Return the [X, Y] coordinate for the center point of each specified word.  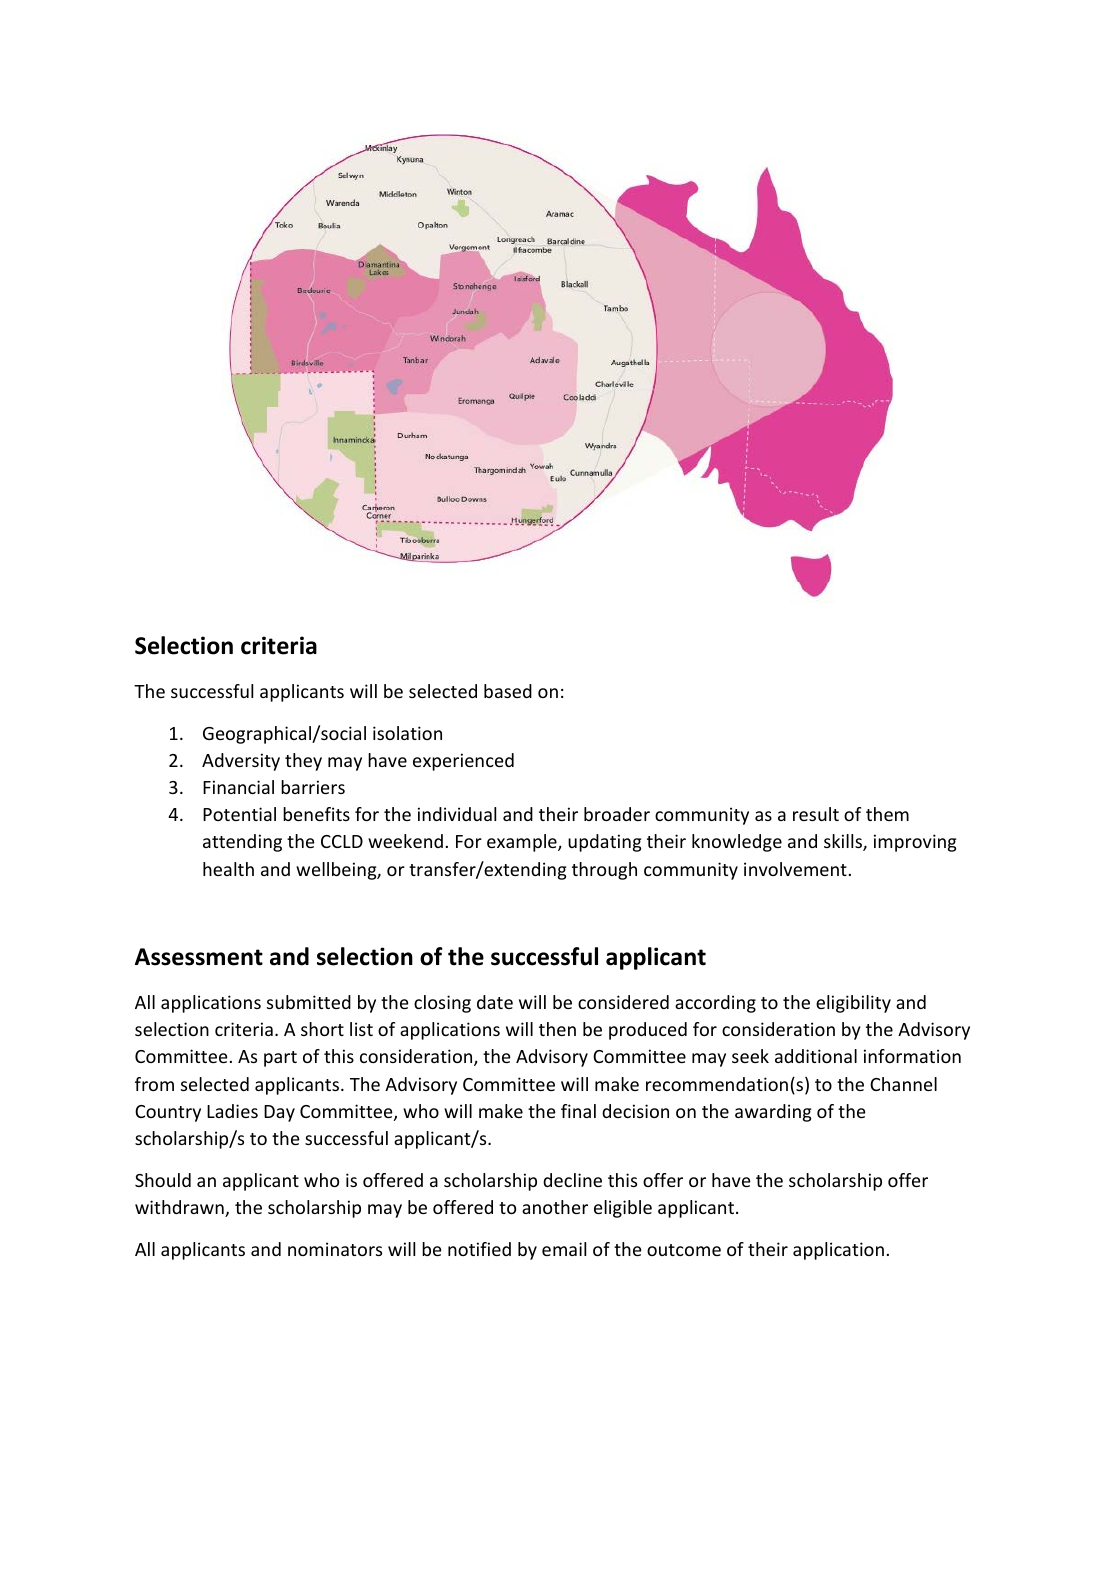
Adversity [241, 762]
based [508, 691]
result [816, 814]
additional [816, 1056]
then [557, 1029]
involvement [795, 869]
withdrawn [180, 1208]
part [280, 1059]
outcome [684, 1250]
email [564, 1249]
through [604, 871]
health [228, 869]
